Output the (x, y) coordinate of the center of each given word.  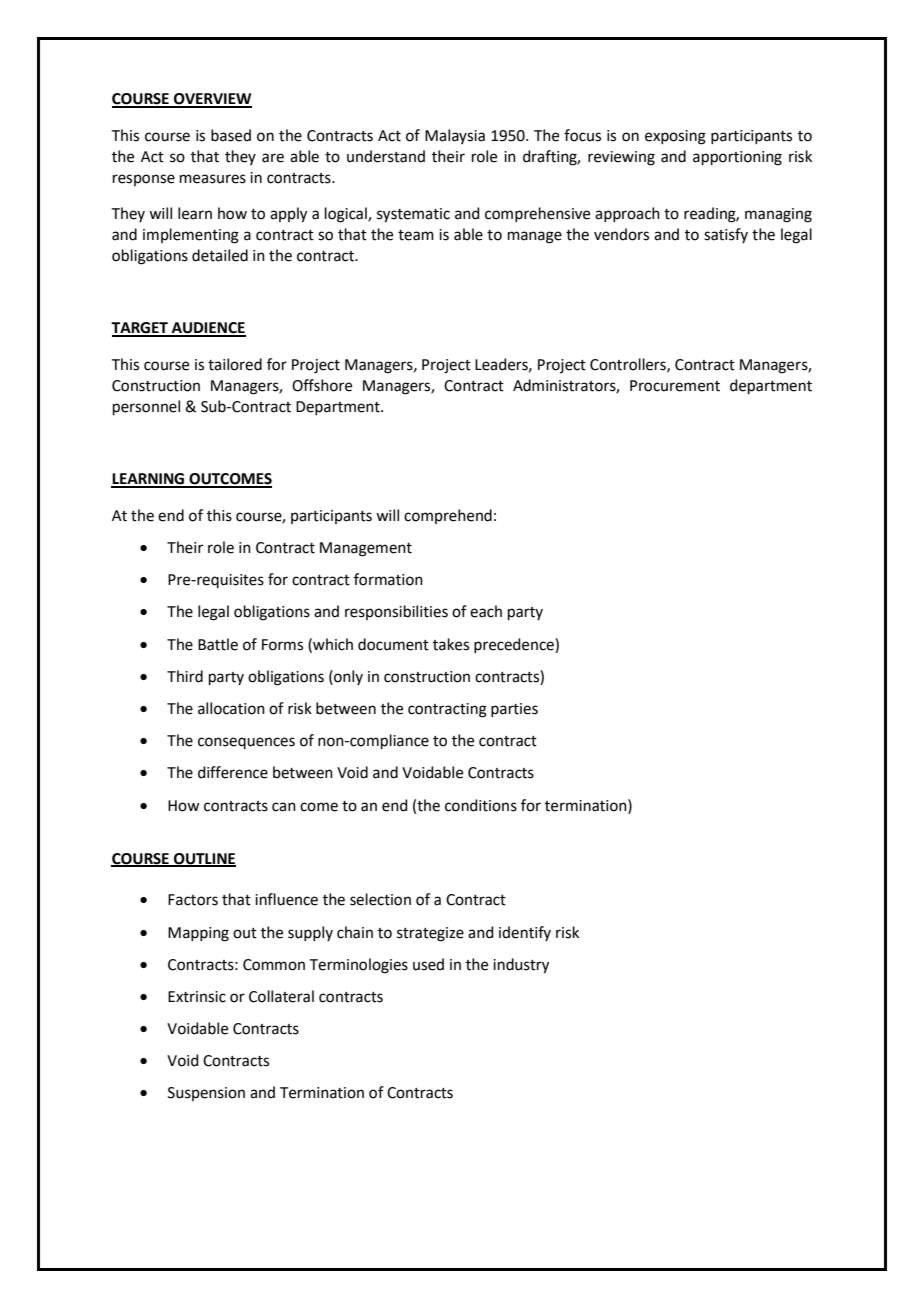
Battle (218, 644)
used (428, 964)
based (231, 135)
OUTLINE (204, 859)
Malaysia (455, 136)
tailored (235, 364)
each (486, 611)
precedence (515, 645)
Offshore (322, 385)
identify (525, 933)
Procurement (675, 386)
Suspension (206, 1094)
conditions (481, 805)
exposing (675, 137)
